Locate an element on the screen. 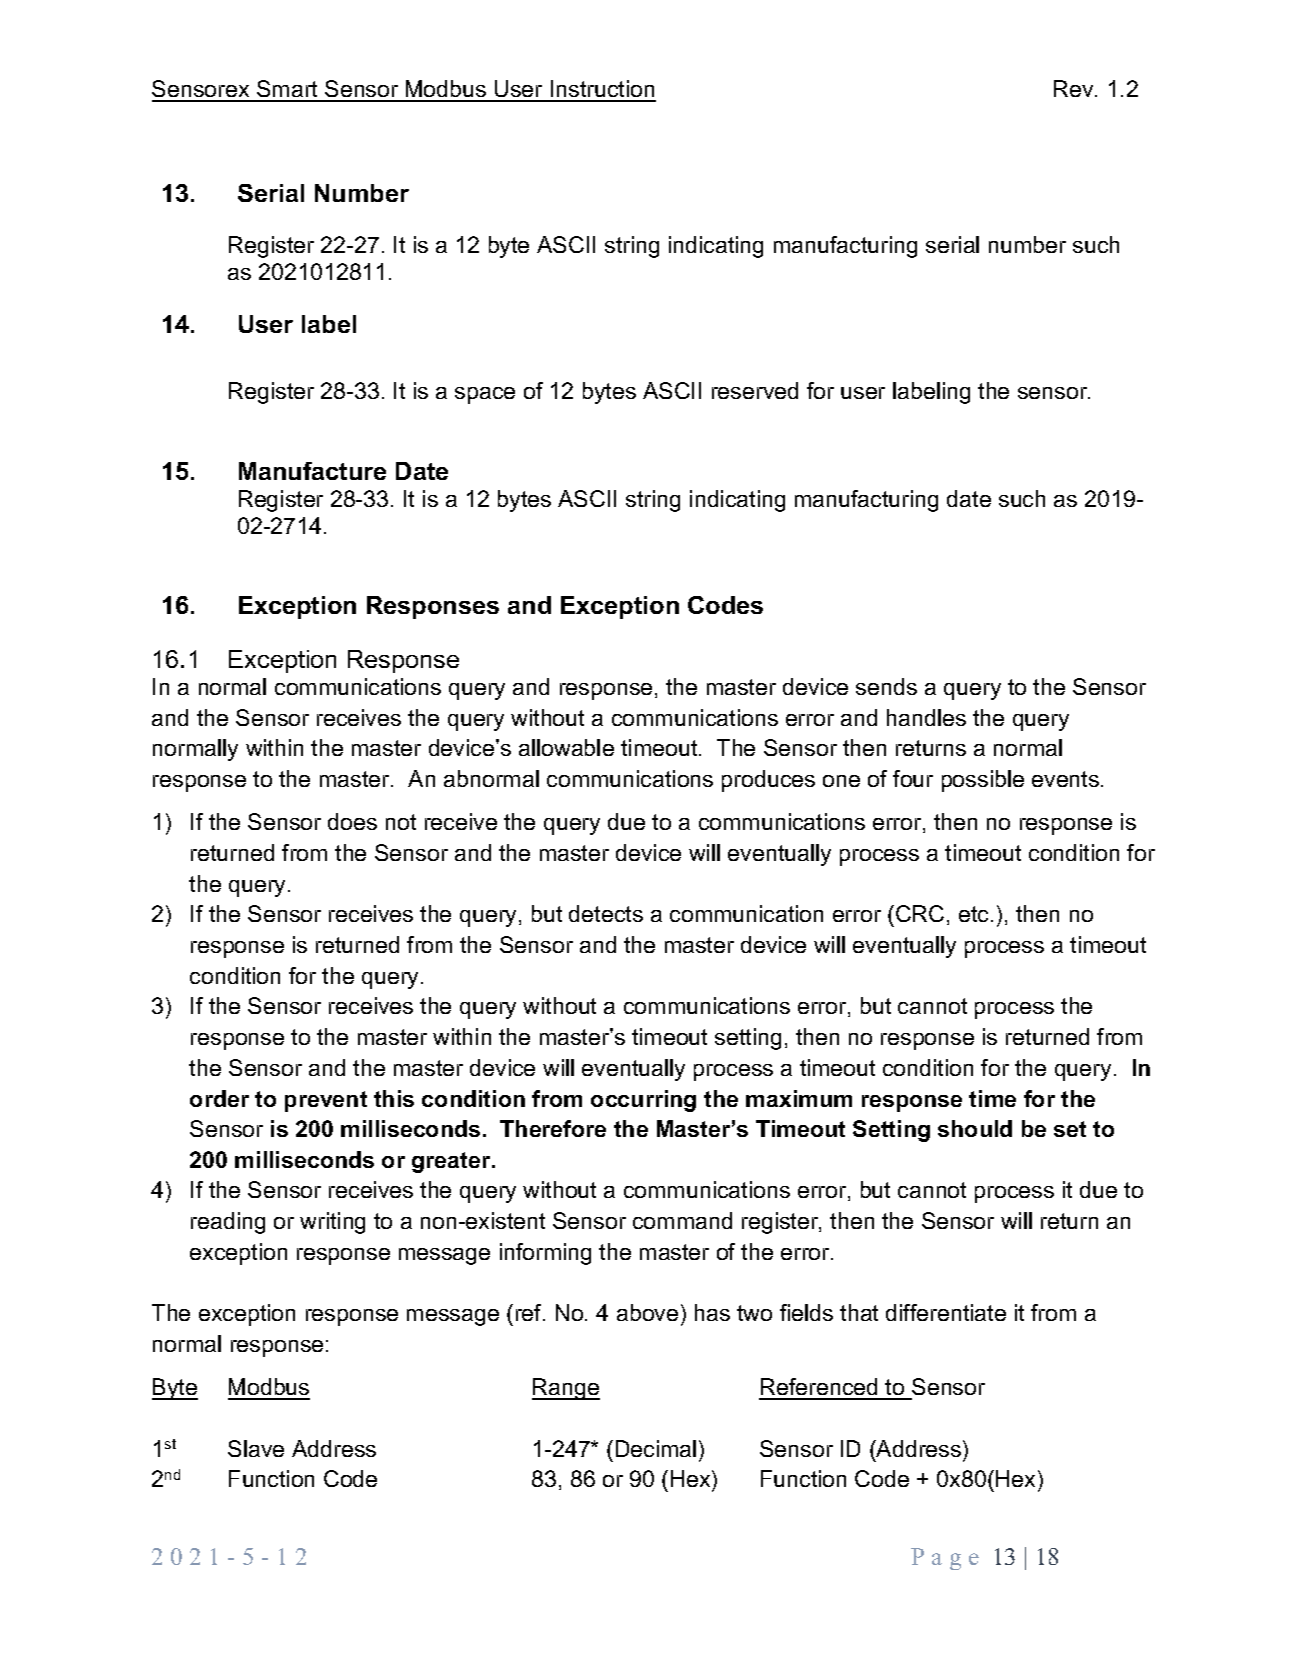 Image resolution: width=1291 pixels, height=1671 pixels. does is located at coordinates (352, 821).
